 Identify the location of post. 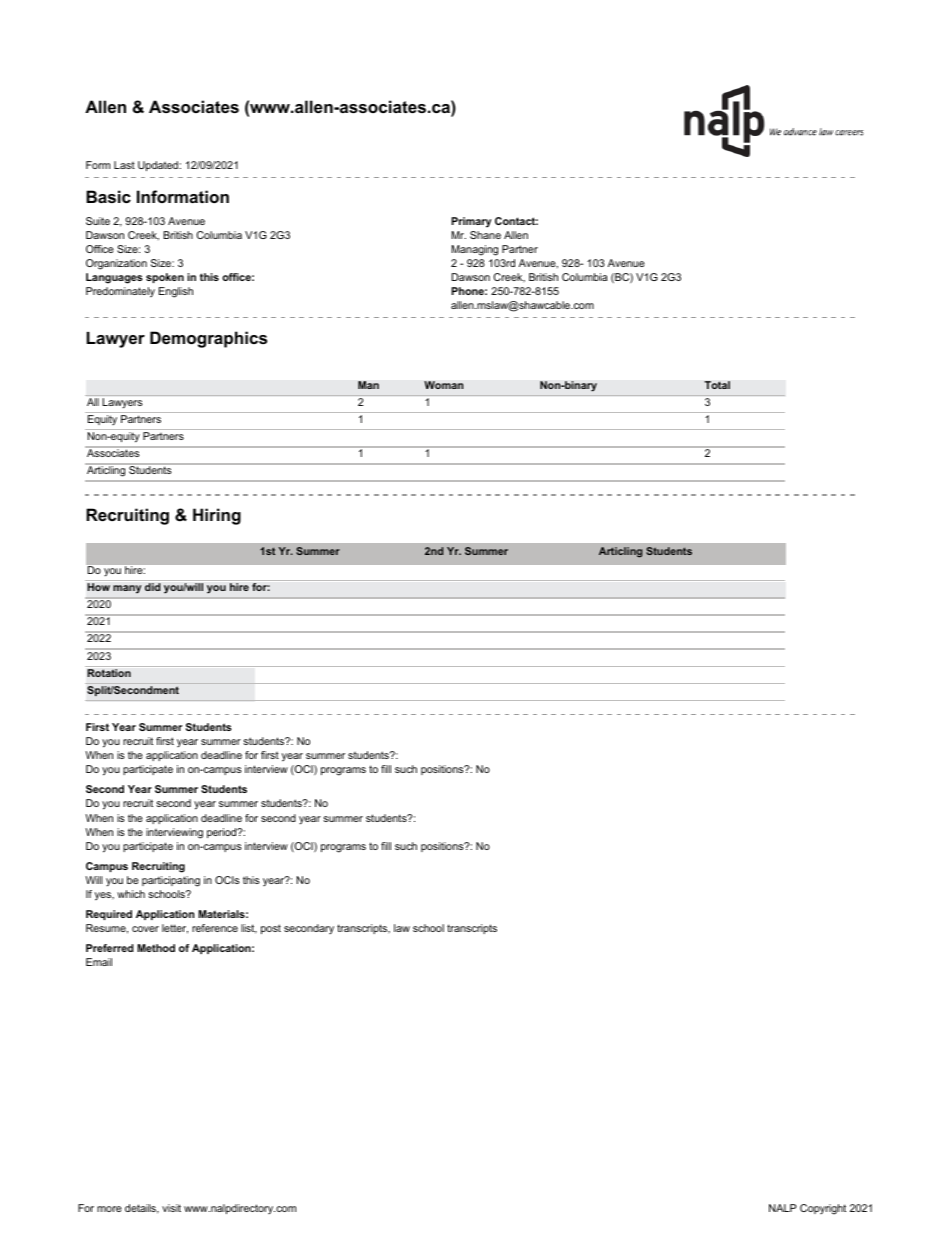
(271, 929).
